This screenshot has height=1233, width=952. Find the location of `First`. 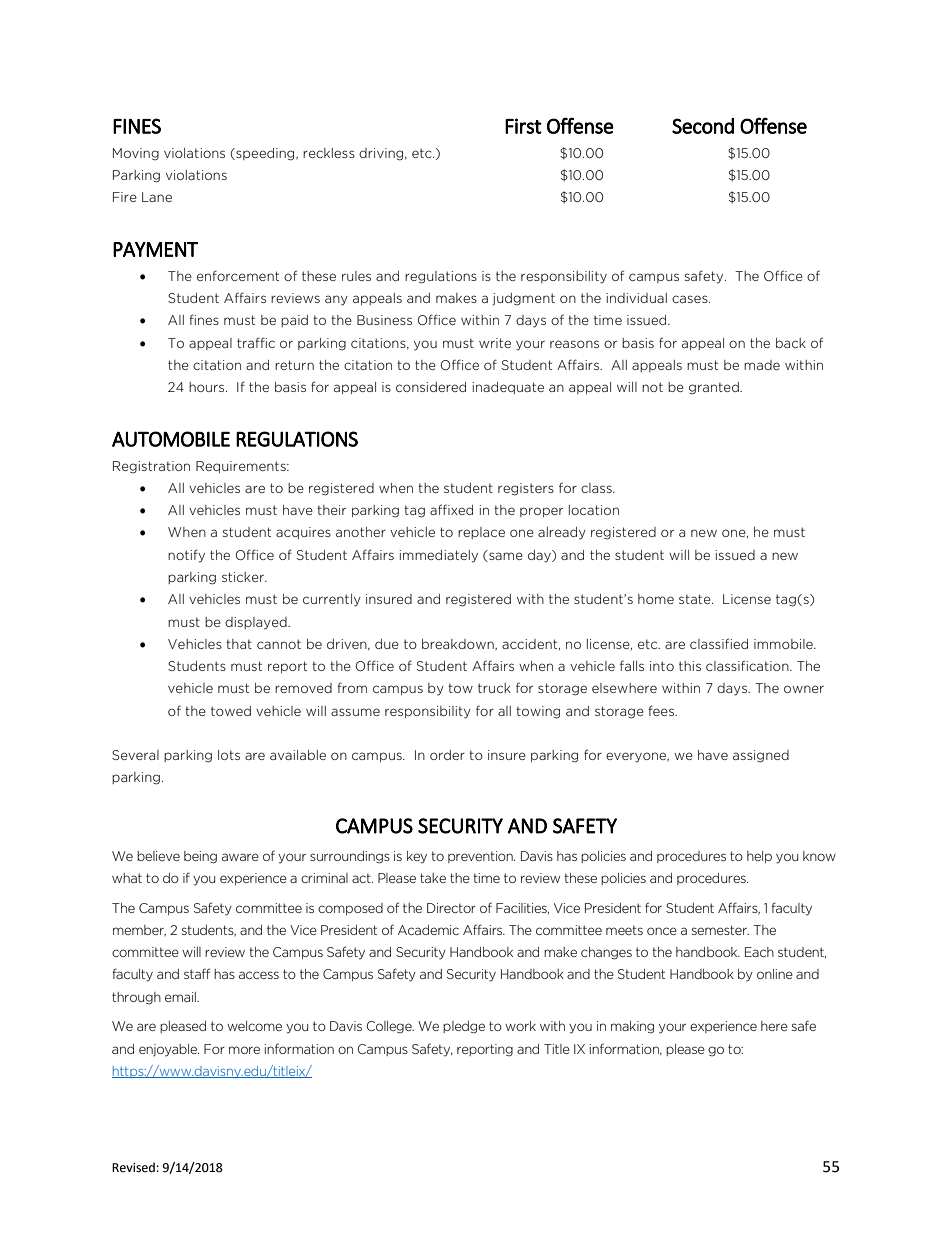

First is located at coordinates (523, 126).
